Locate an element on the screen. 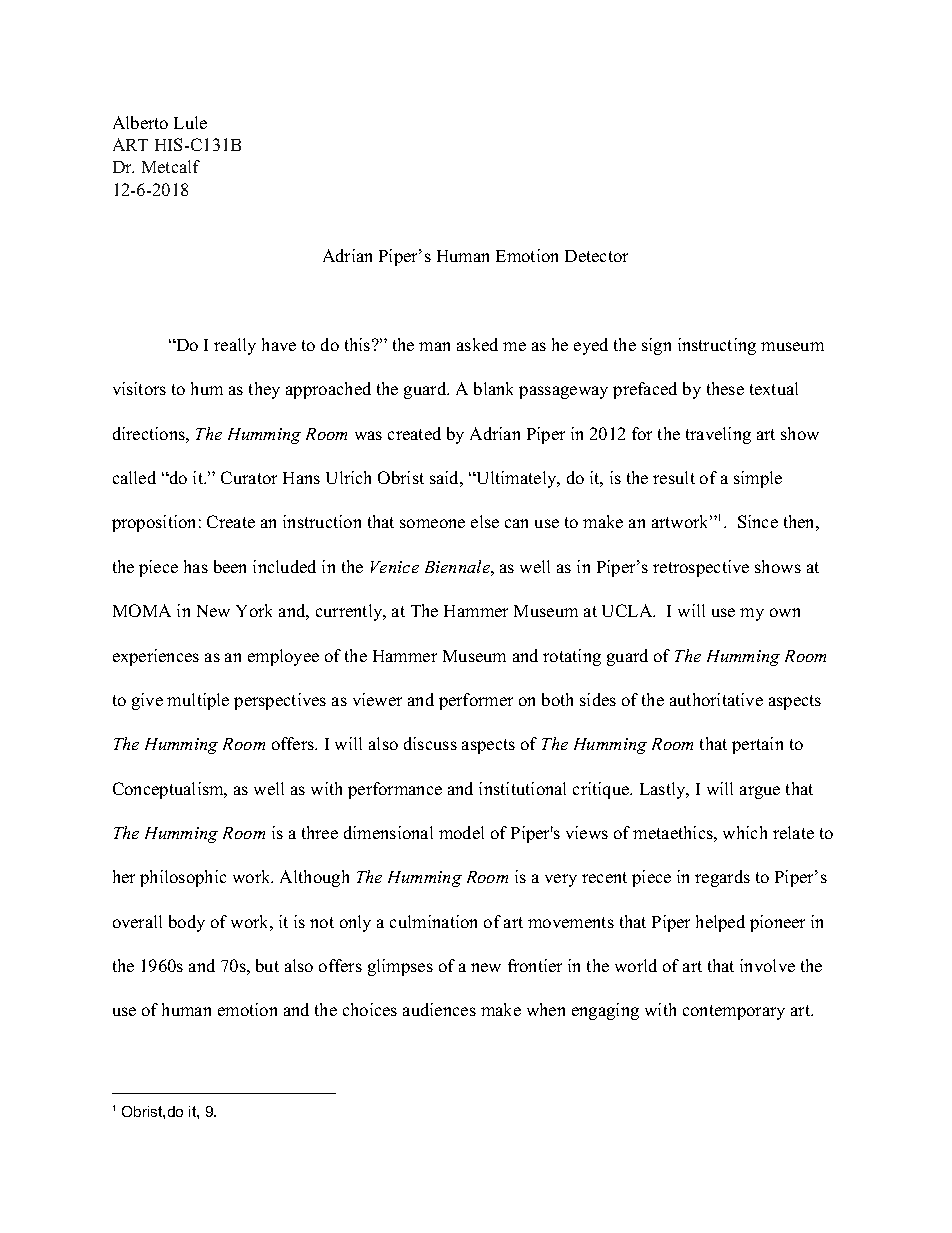 This screenshot has width=952, height=1233. argue is located at coordinates (760, 792).
